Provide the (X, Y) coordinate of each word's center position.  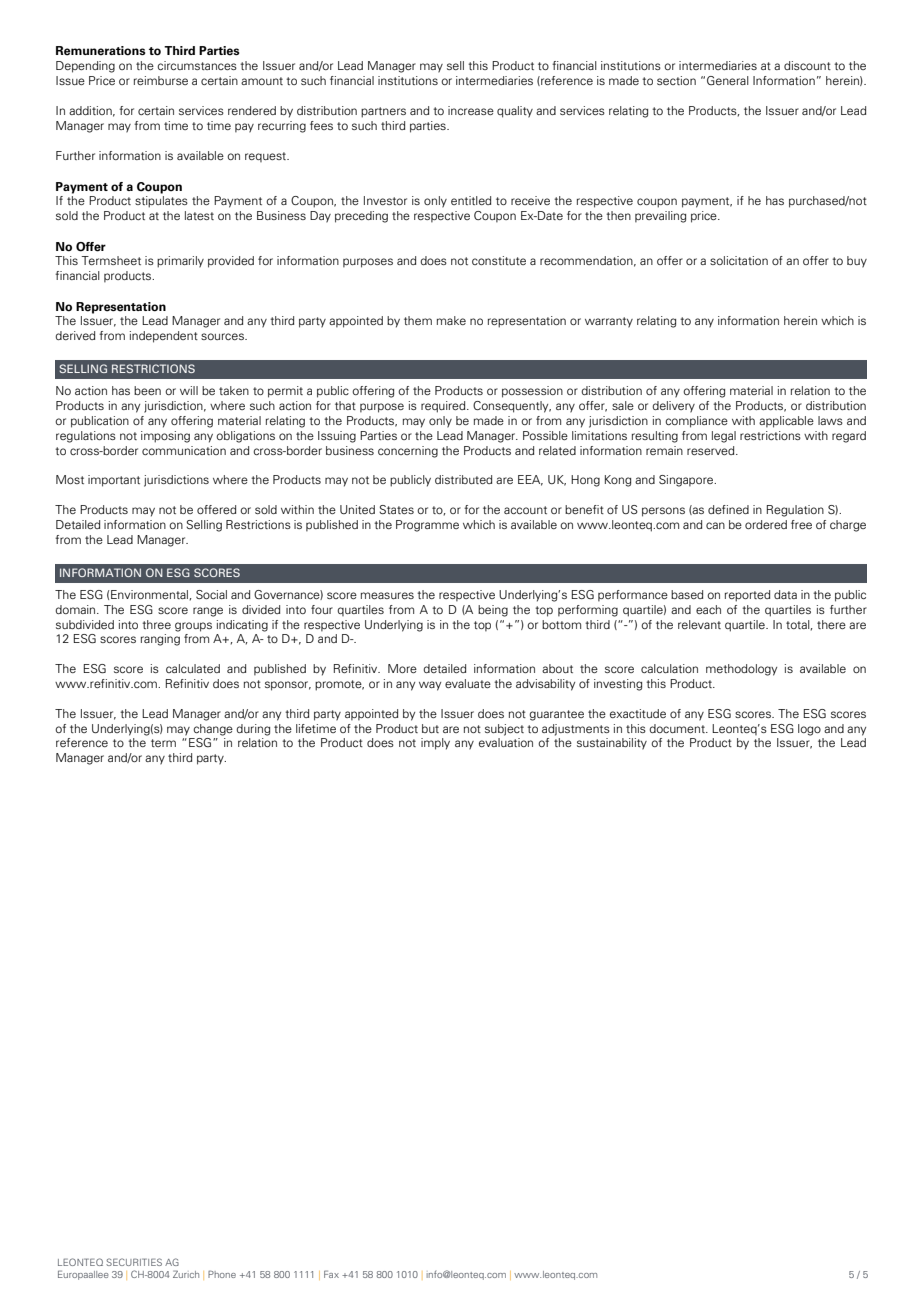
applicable (786, 422)
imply (435, 744)
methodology (741, 670)
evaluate (468, 683)
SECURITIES (134, 1262)
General (728, 80)
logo (809, 730)
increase (471, 110)
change (213, 730)
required (444, 407)
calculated (193, 668)
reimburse (161, 80)
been (147, 390)
